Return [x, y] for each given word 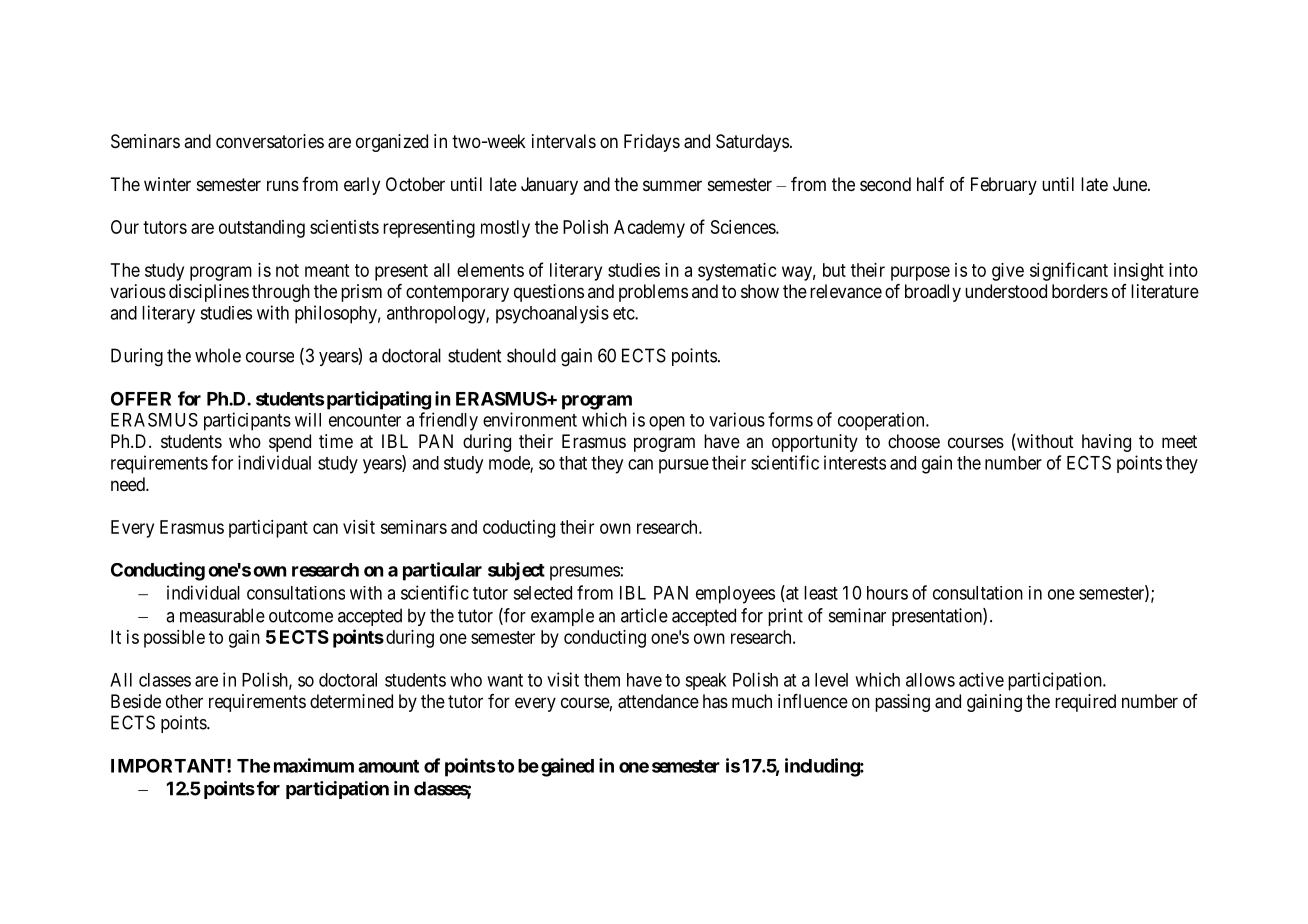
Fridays [652, 143]
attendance [658, 701]
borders [1080, 291]
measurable [222, 615]
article [644, 615]
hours [887, 593]
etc [624, 313]
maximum [314, 765]
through [281, 293]
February [1004, 186]
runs [283, 185]
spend [290, 443]
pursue [684, 466]
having [1106, 443]
